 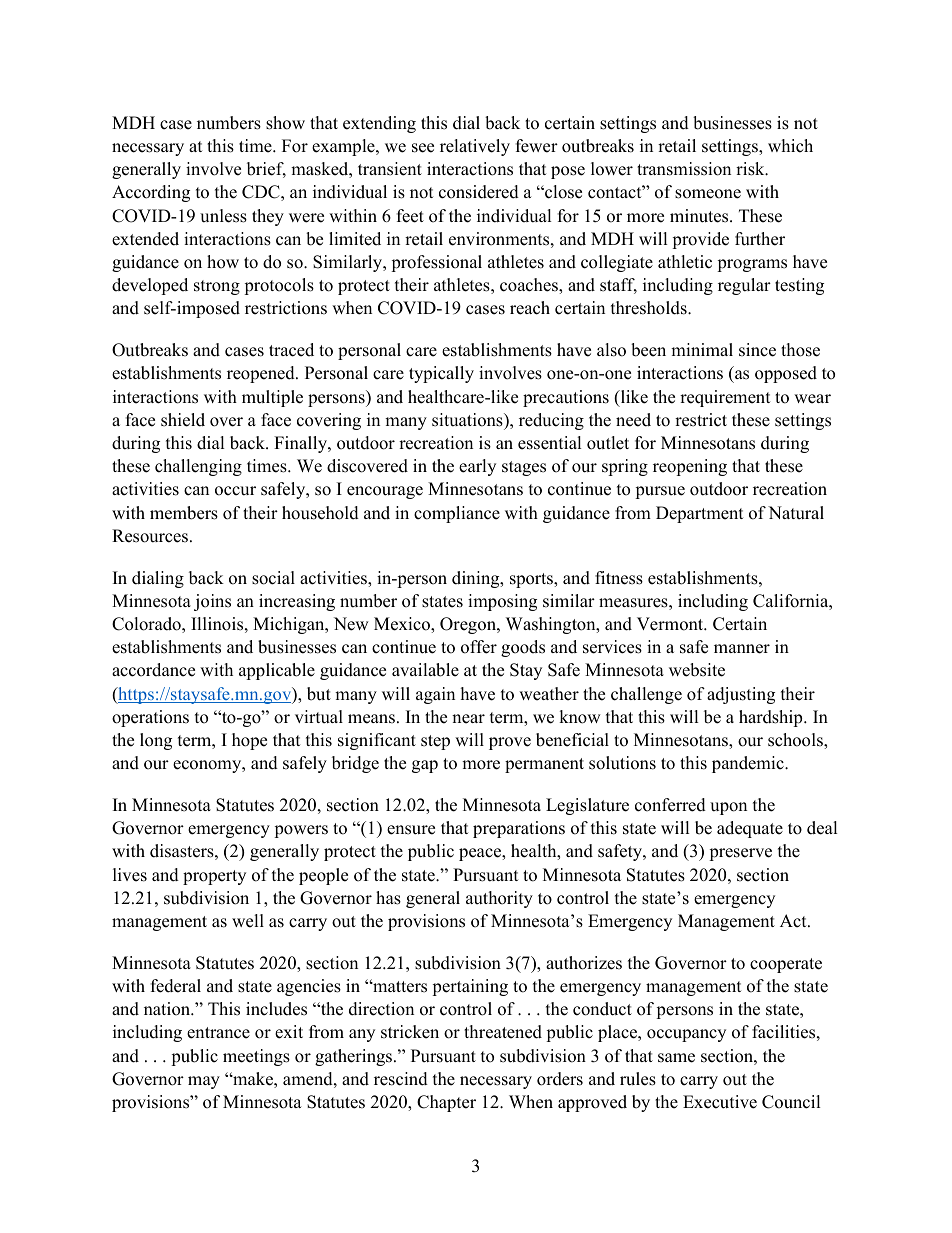 What do you see at coordinates (742, 649) in the screenshot?
I see `manner` at bounding box center [742, 649].
